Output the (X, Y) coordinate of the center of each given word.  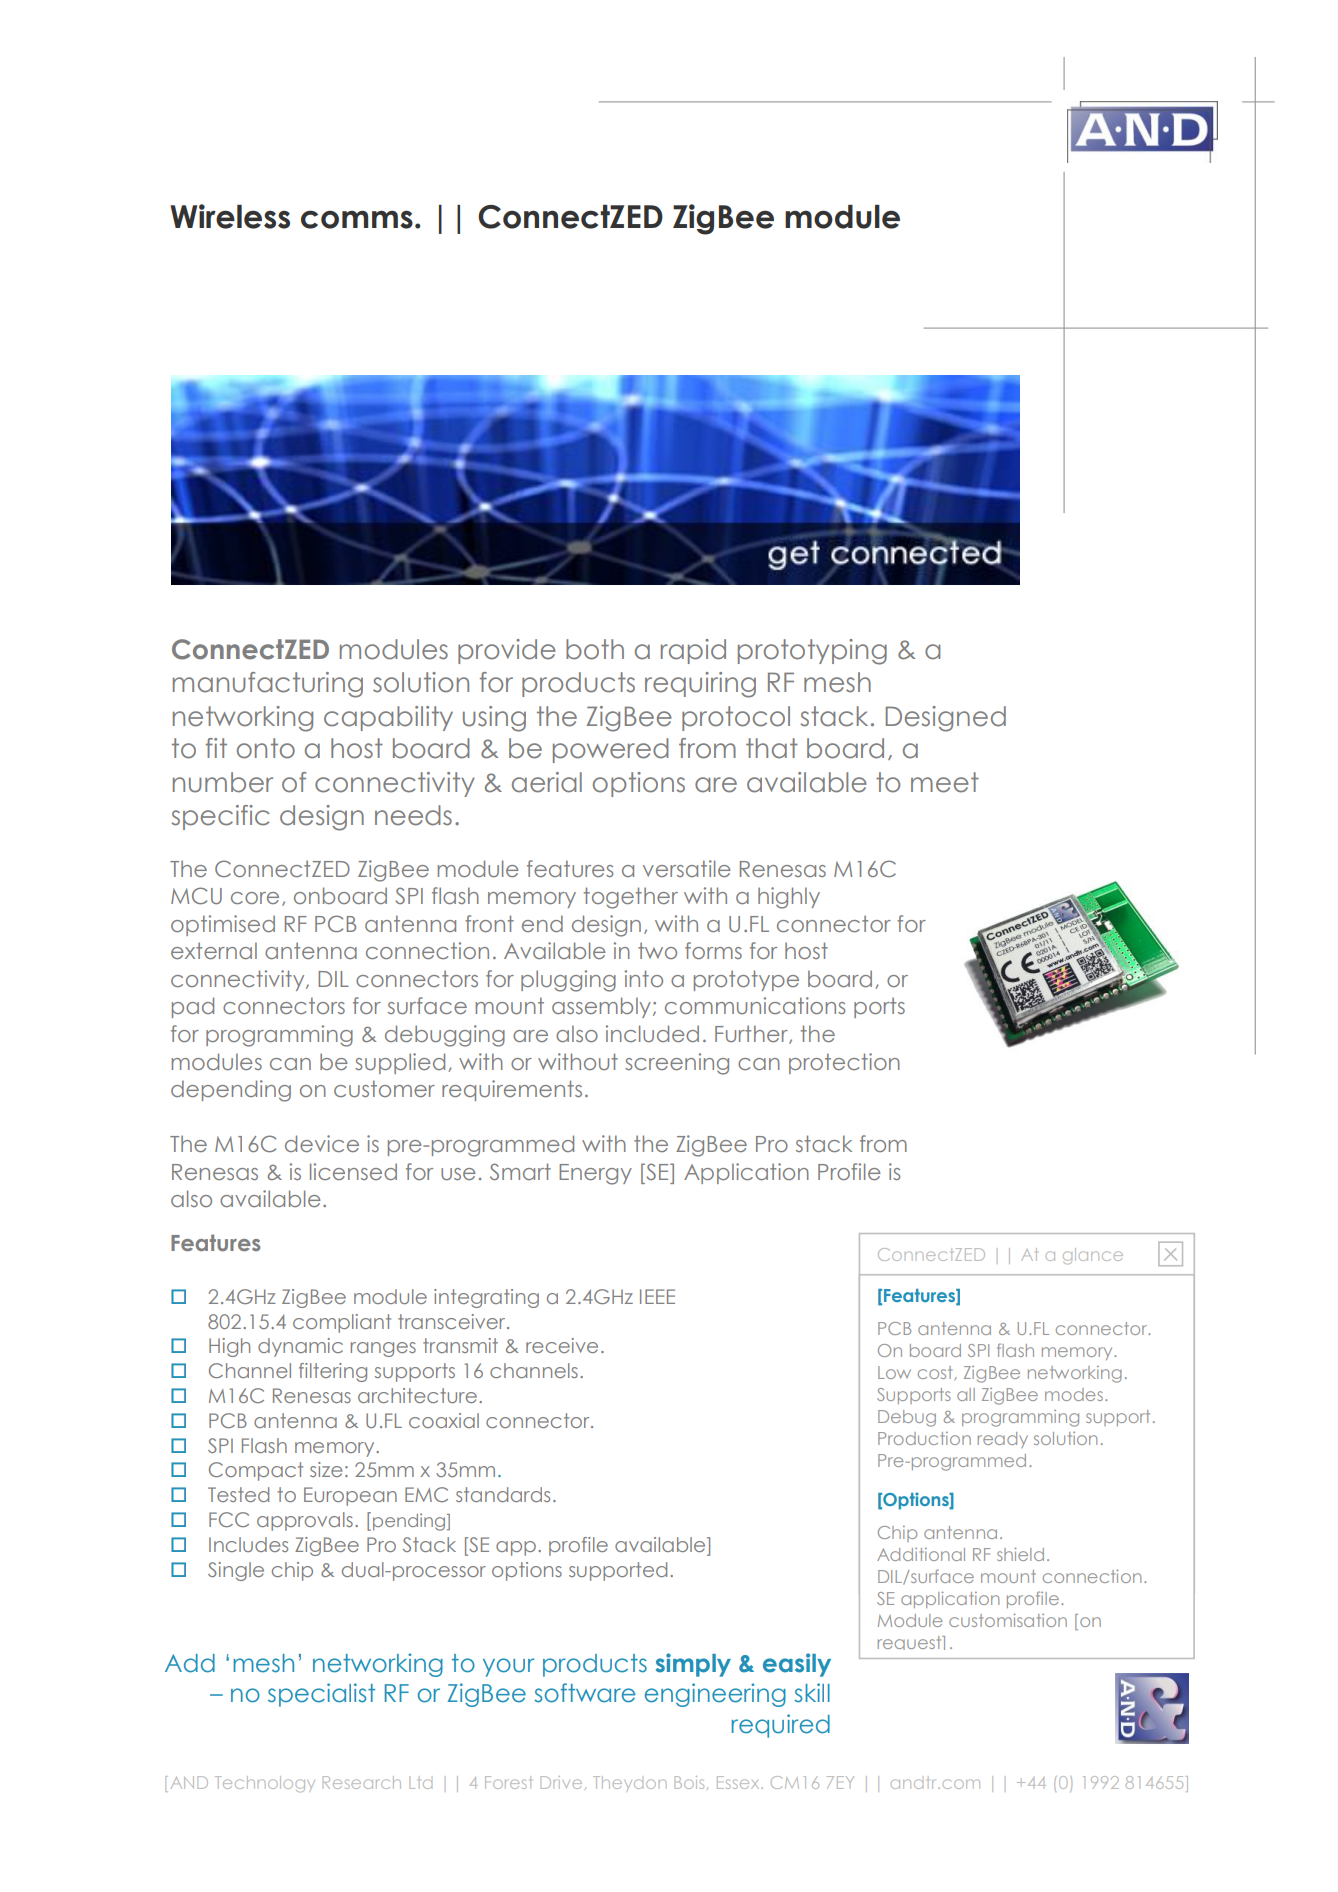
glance (1093, 1256)
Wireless (230, 216)
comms (357, 219)
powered (611, 750)
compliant (342, 1323)
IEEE (657, 1296)
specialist (321, 1695)
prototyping (812, 652)
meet (945, 782)
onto (266, 748)
